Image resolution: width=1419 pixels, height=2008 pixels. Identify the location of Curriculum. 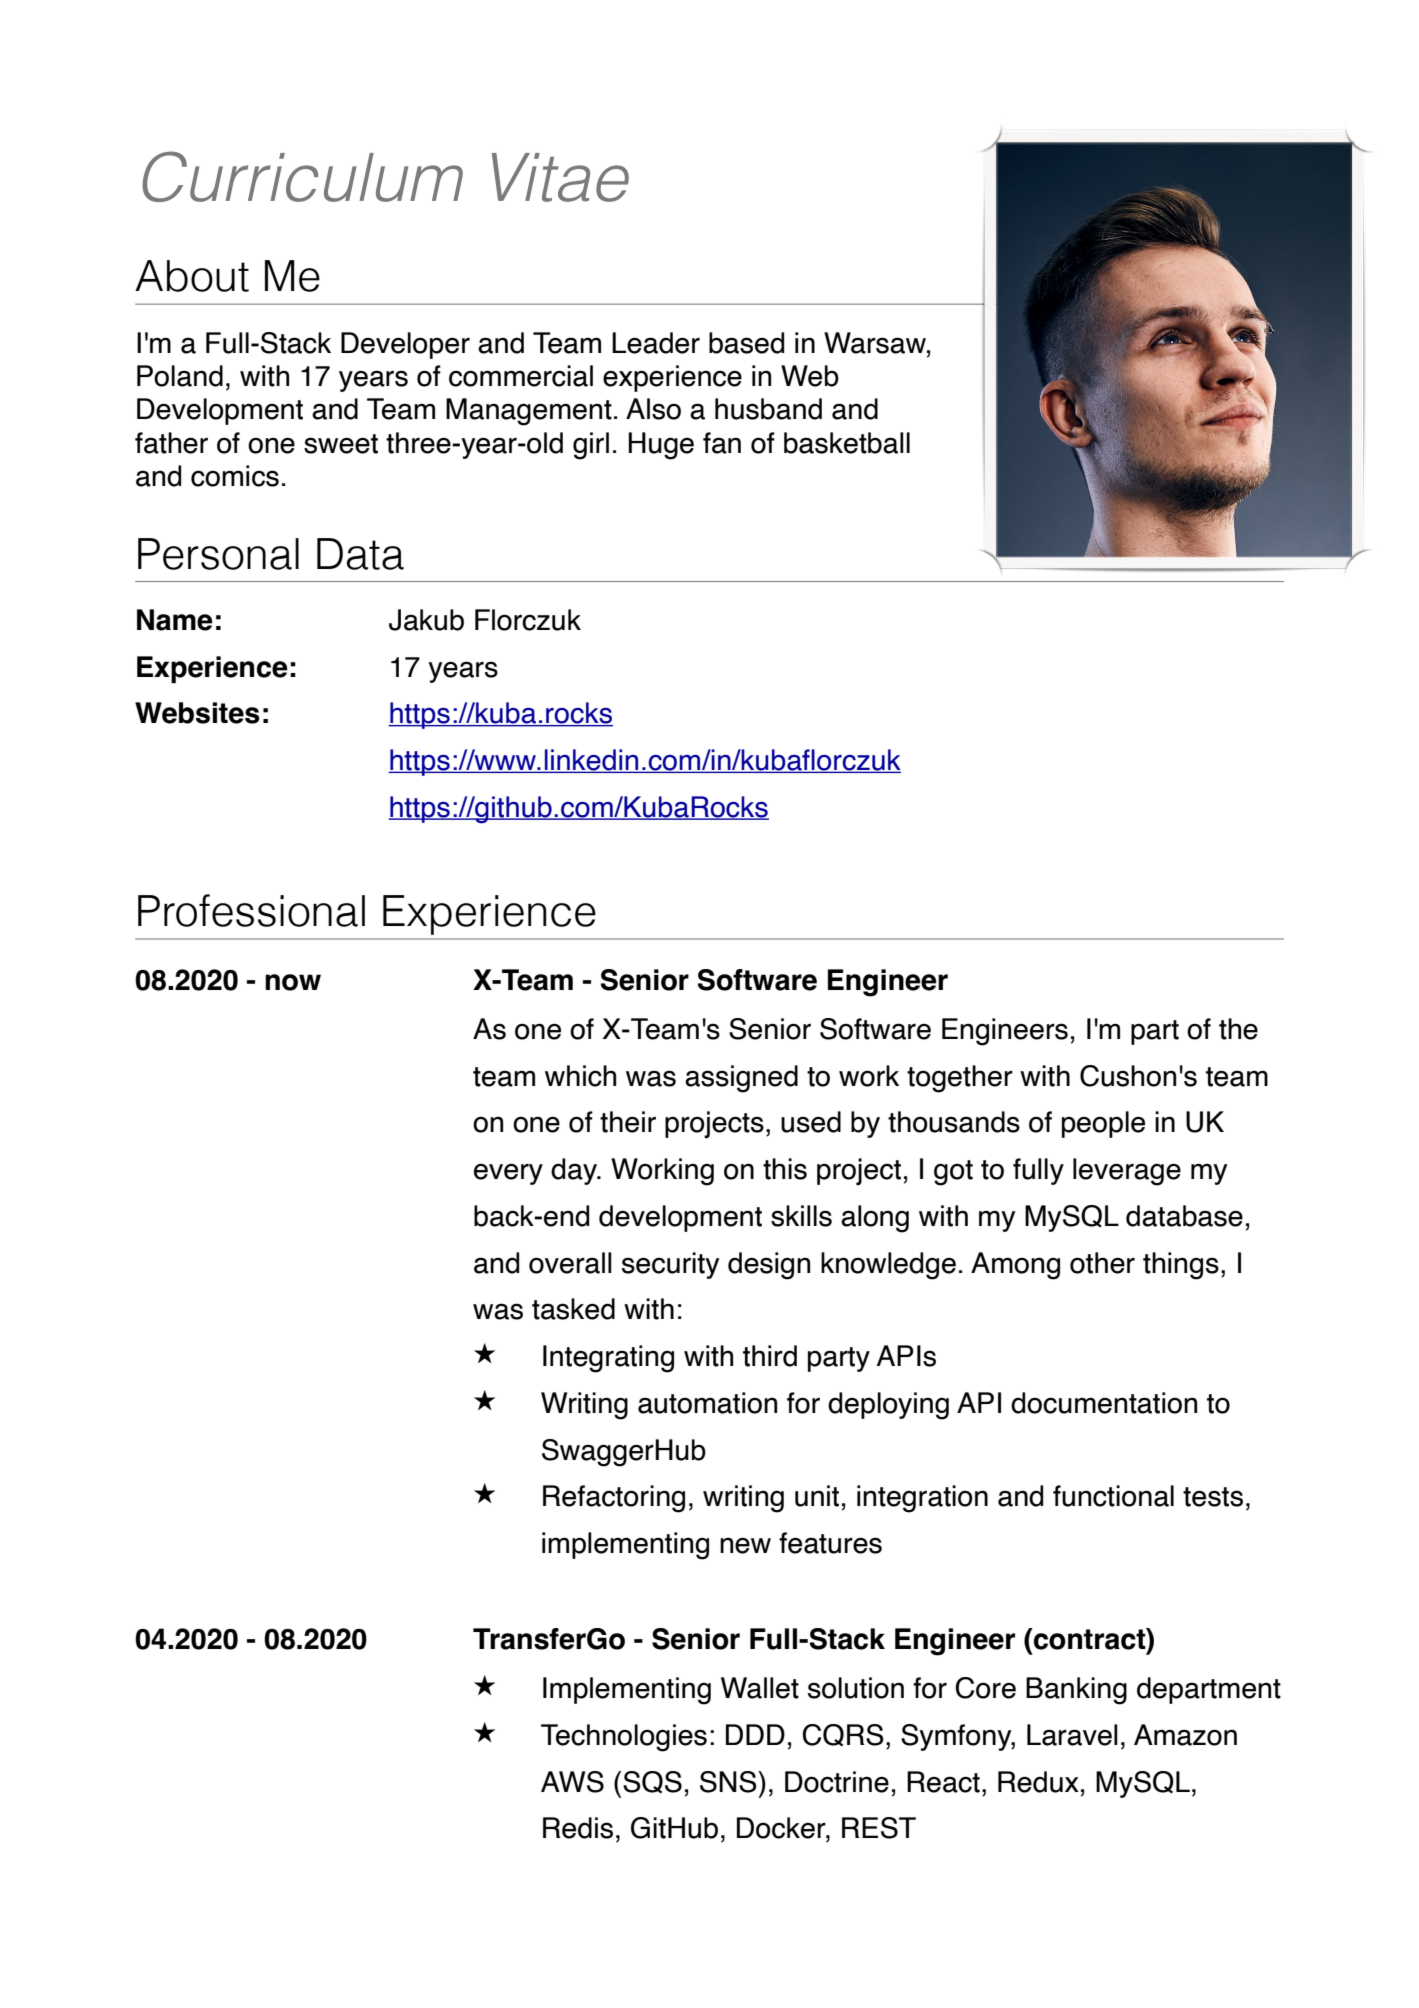
(302, 176).
